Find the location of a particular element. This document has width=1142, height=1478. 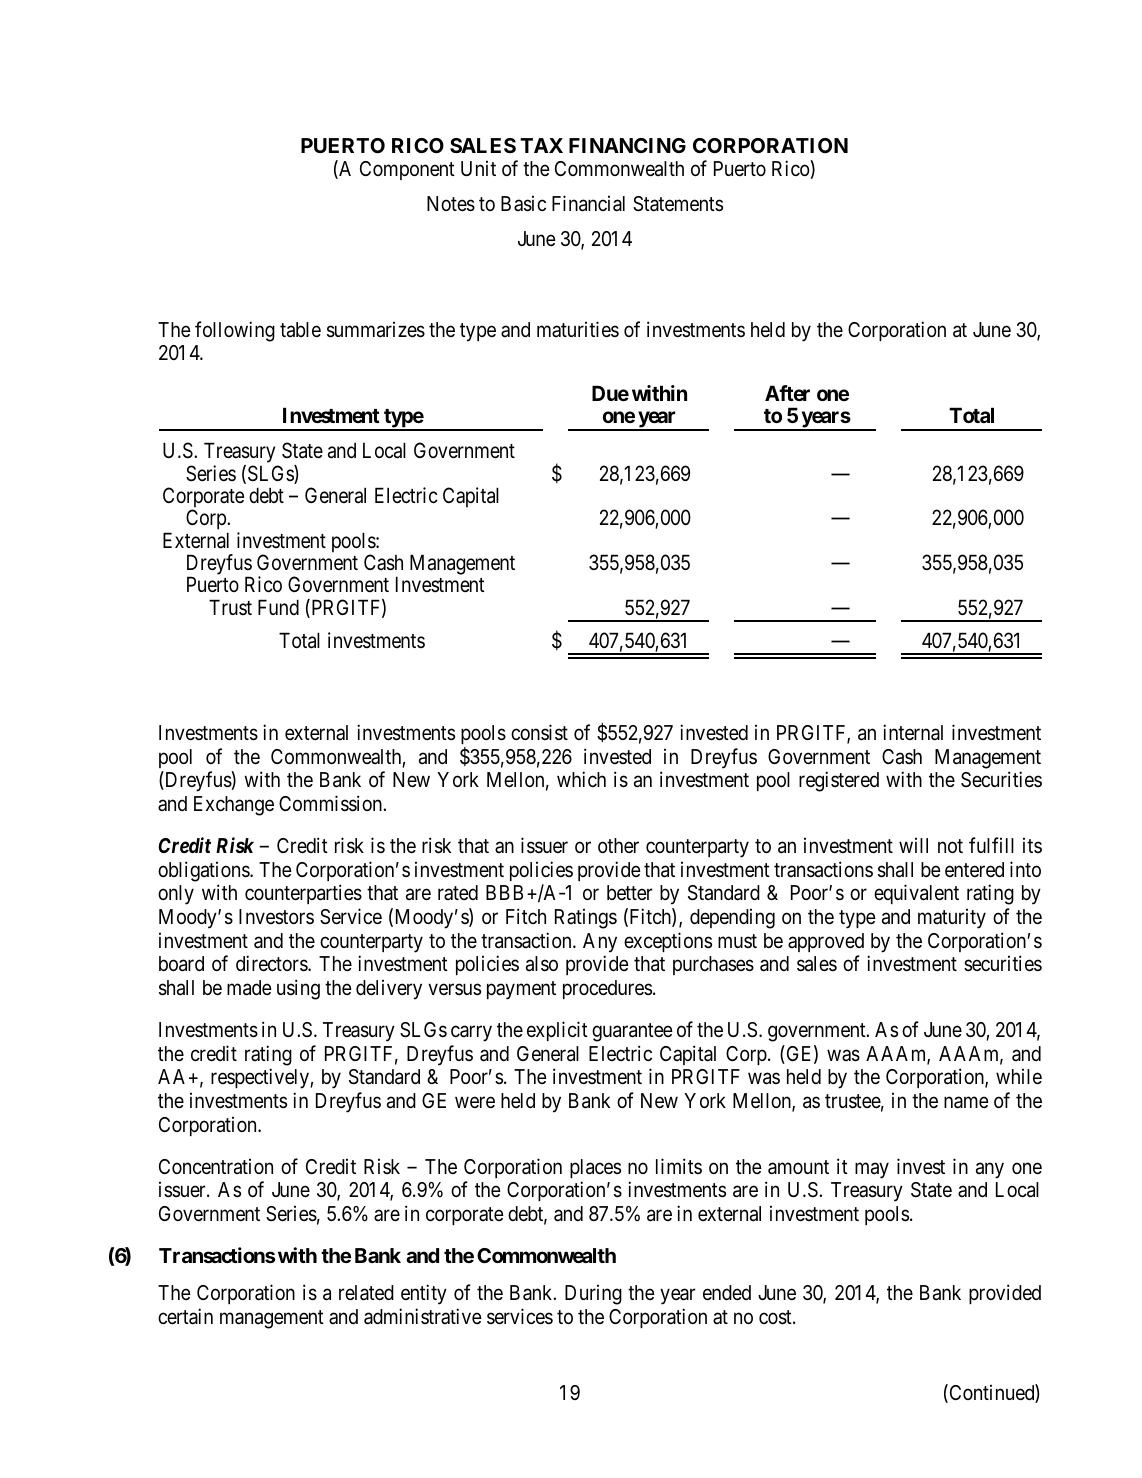

internal is located at coordinates (913, 732).
